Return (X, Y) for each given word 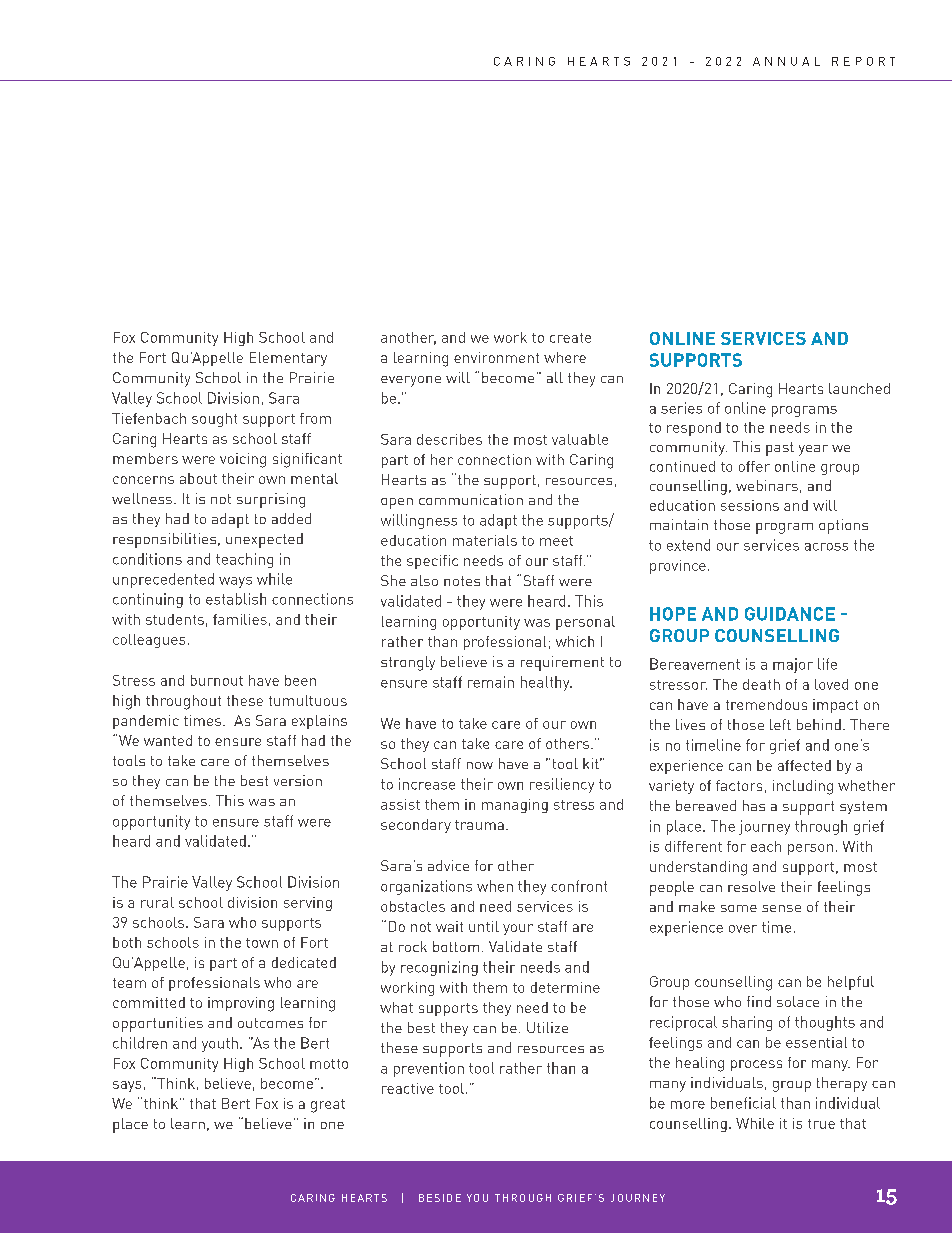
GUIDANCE (790, 614)
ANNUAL (786, 61)
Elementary (288, 359)
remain (491, 682)
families (240, 619)
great (328, 1106)
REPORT (863, 61)
